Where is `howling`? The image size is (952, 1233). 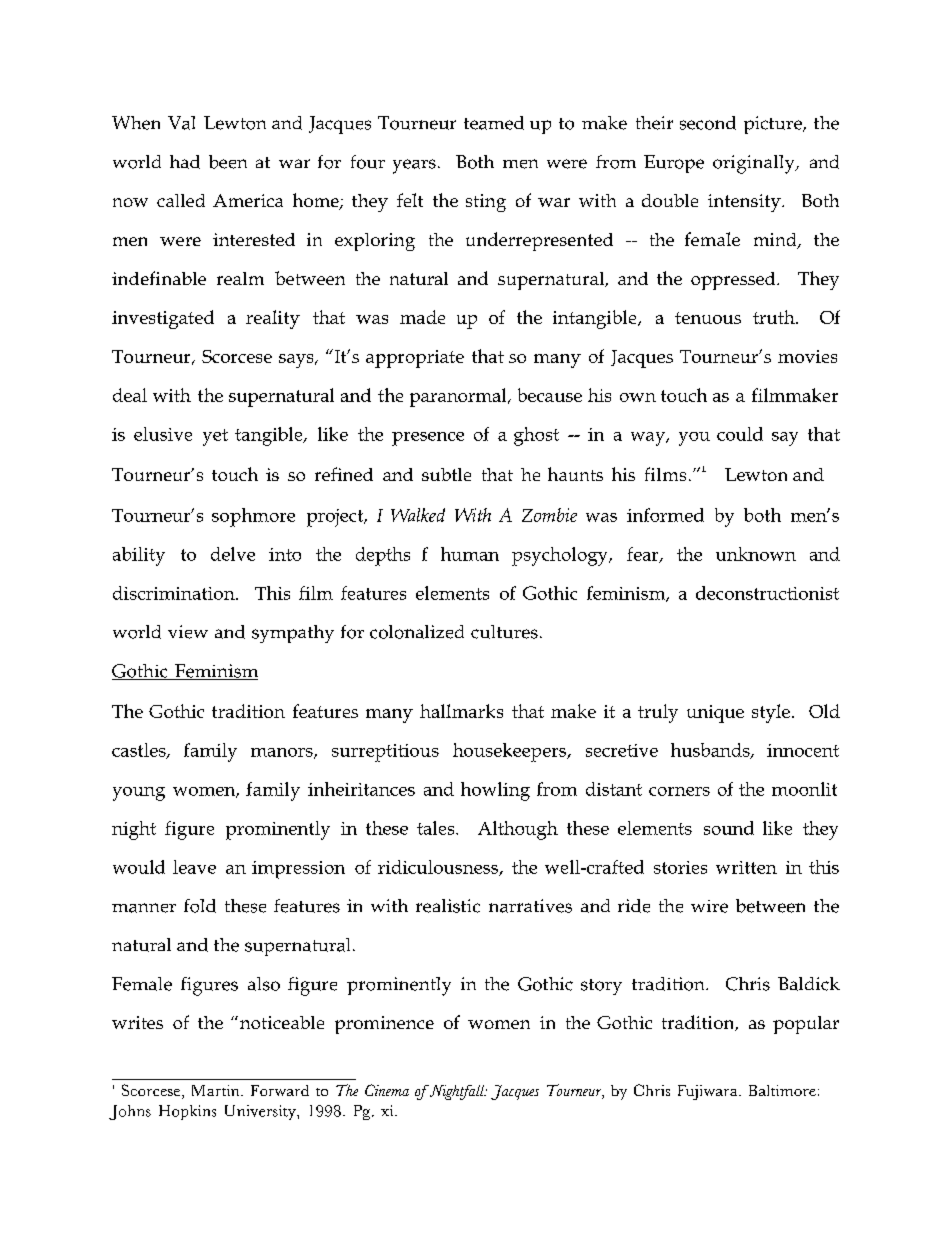 howling is located at coordinates (495, 791).
